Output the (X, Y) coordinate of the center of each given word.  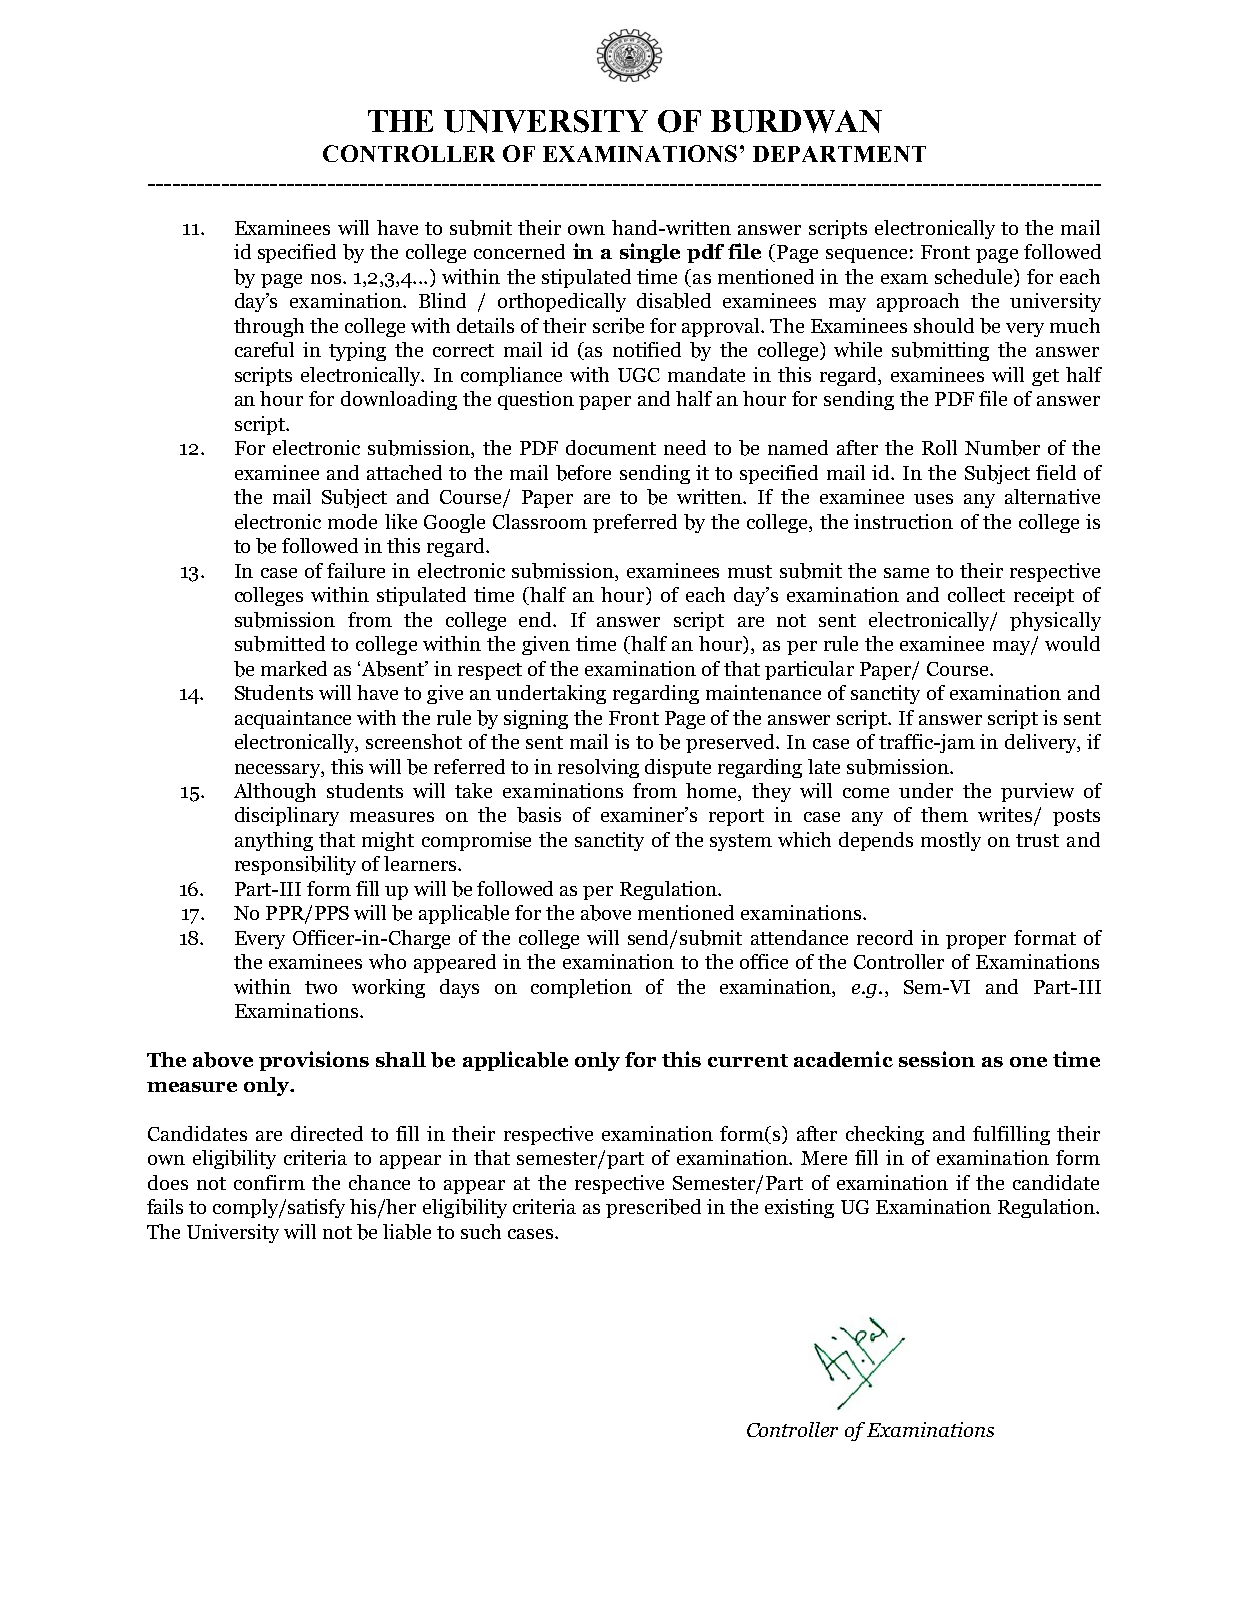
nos (326, 279)
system (741, 842)
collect (976, 594)
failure (356, 570)
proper (976, 942)
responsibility (295, 865)
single (650, 253)
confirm (269, 1182)
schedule (975, 278)
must (750, 571)
